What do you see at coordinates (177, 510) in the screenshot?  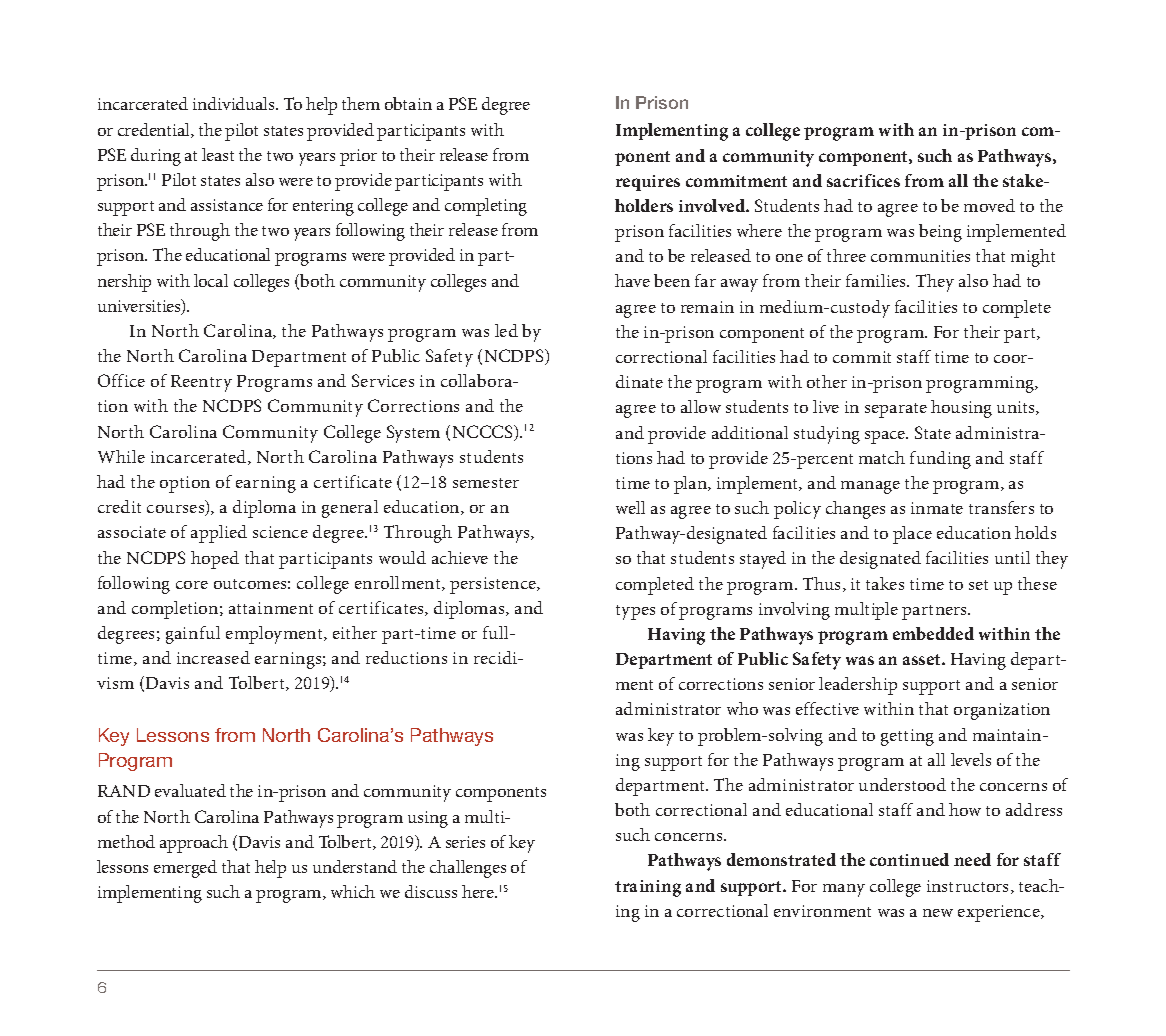 I see `courses` at bounding box center [177, 510].
